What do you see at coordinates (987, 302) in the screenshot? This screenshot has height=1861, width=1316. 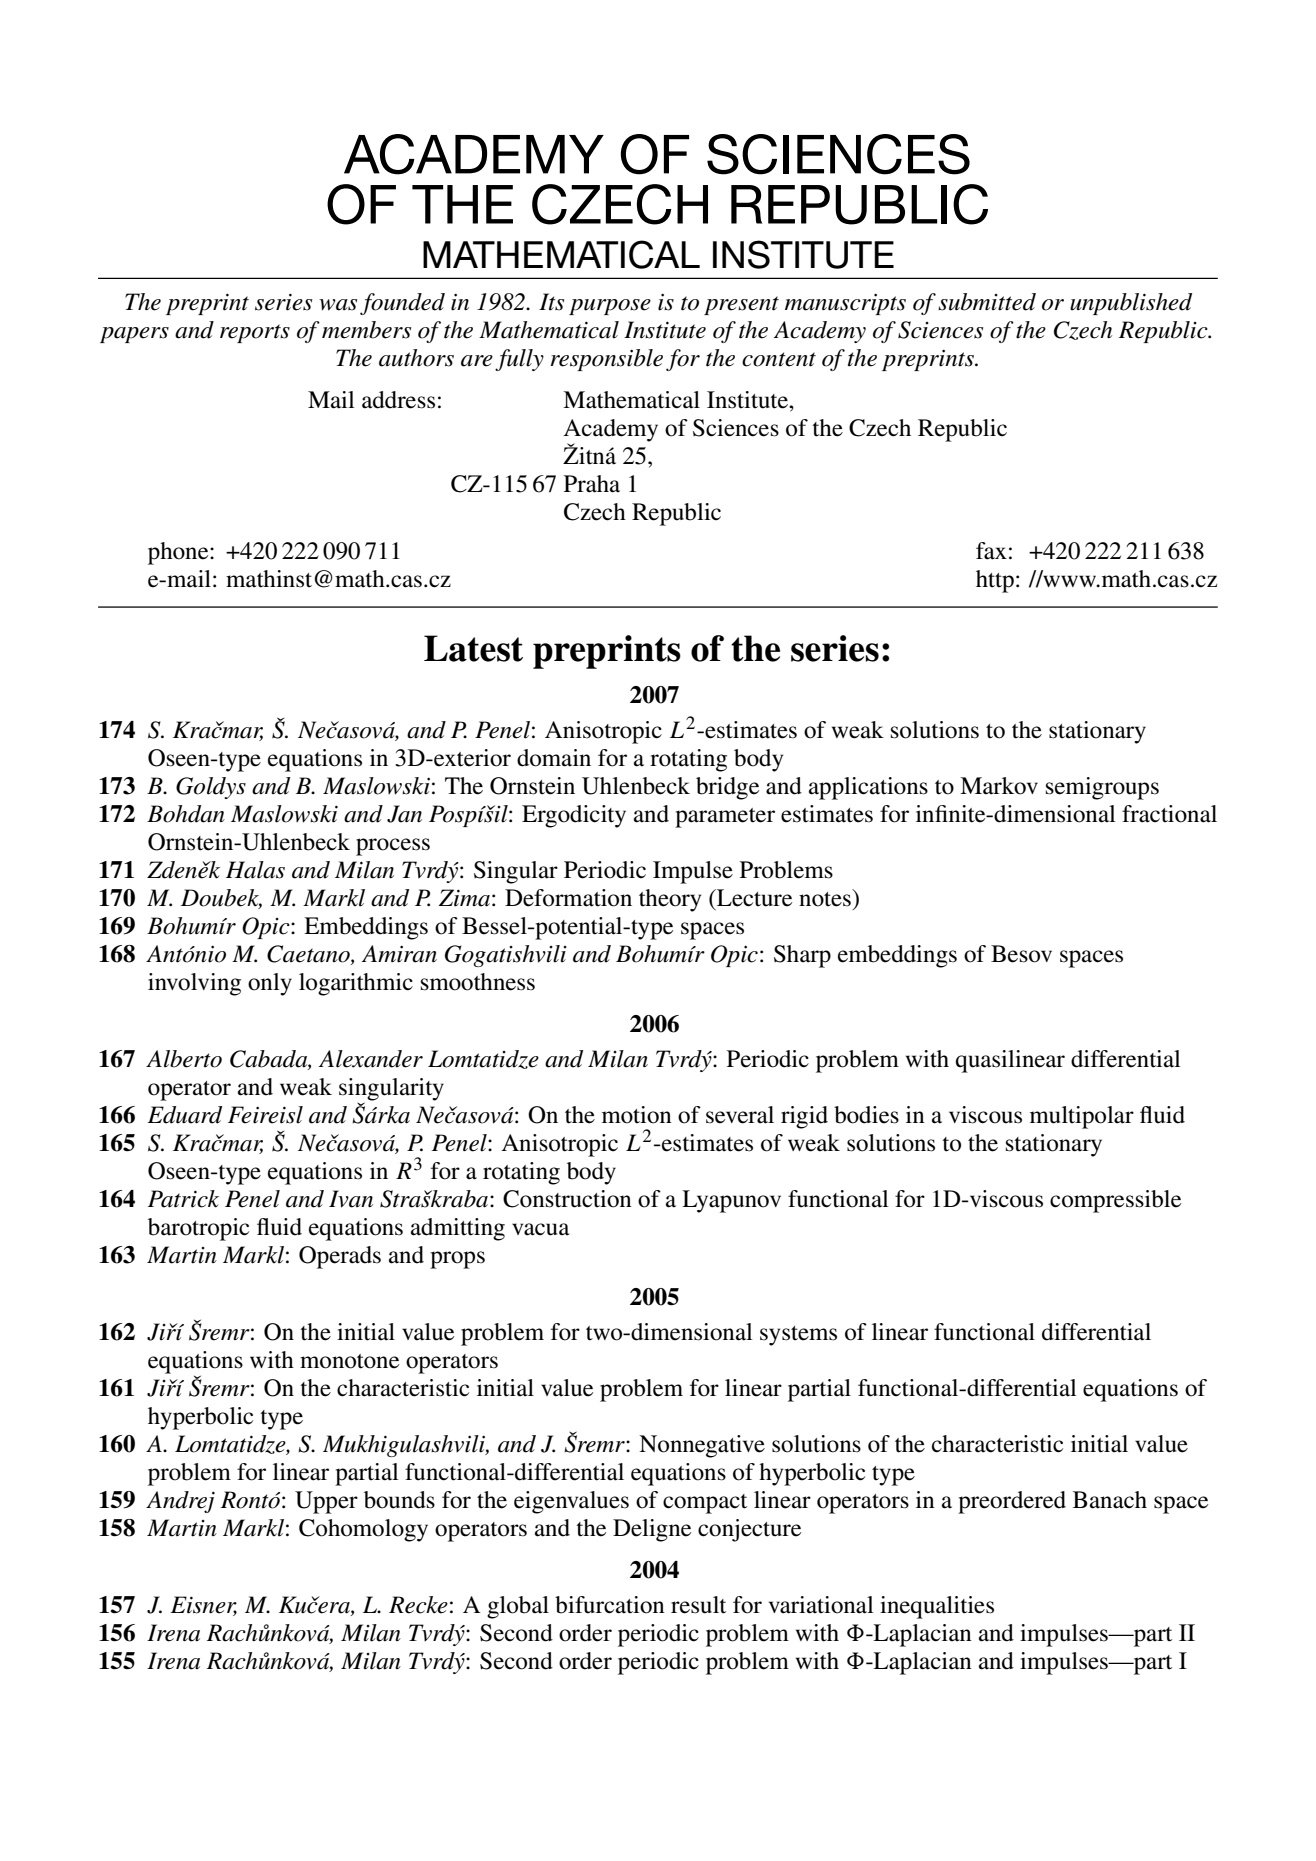 I see `submitted` at bounding box center [987, 302].
